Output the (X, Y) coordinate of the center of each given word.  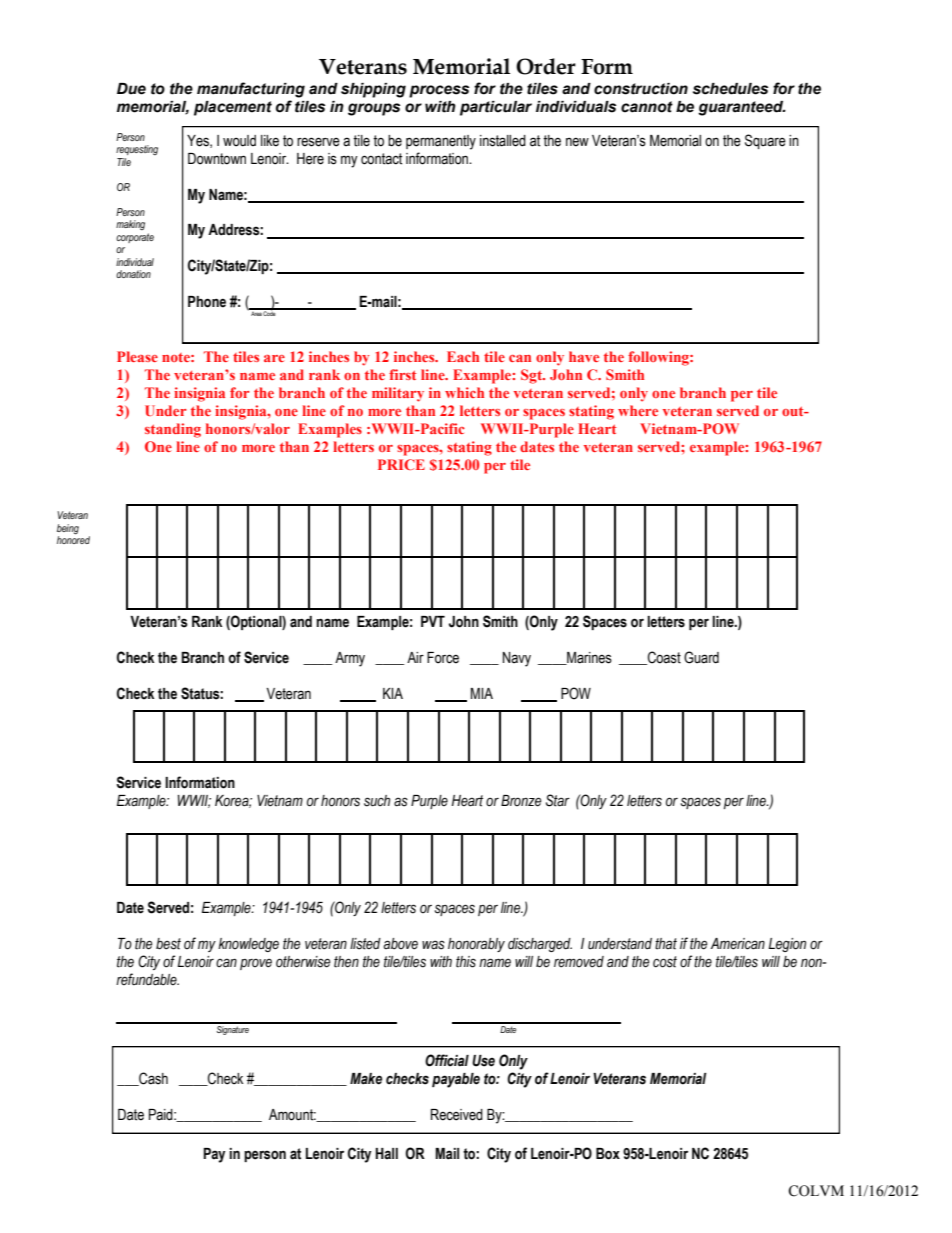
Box (608, 1154)
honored (73, 540)
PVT (433, 621)
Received (457, 1115)
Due (131, 89)
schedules (730, 89)
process (439, 91)
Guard (701, 657)
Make (366, 1079)
